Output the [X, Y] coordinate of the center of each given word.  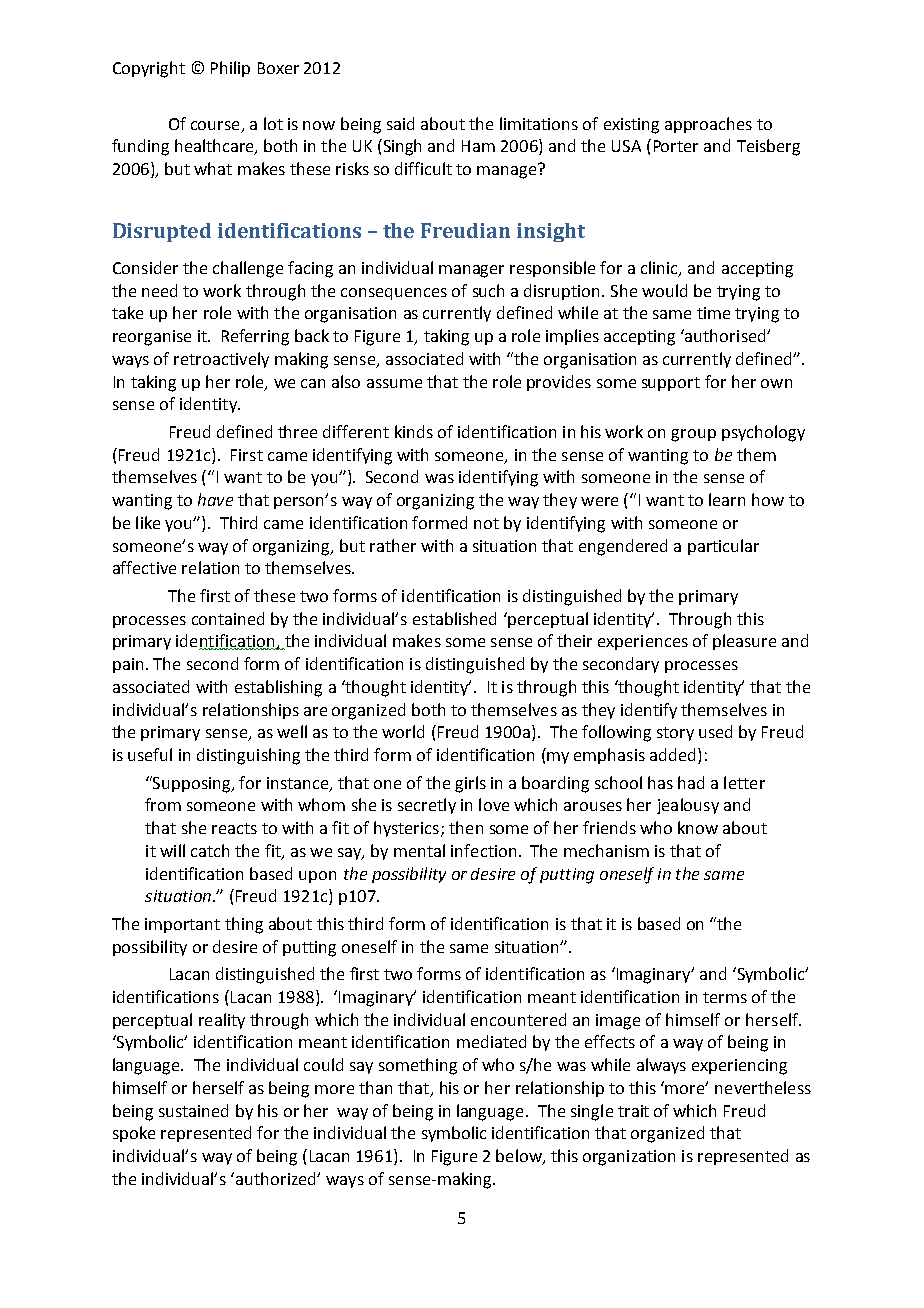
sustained [193, 1110]
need [159, 290]
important [182, 925]
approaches [708, 125]
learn [727, 499]
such [488, 290]
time [713, 313]
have [215, 499]
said [400, 123]
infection [483, 850]
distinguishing [248, 756]
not [486, 523]
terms [725, 997]
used [715, 731]
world [403, 731]
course [215, 125]
